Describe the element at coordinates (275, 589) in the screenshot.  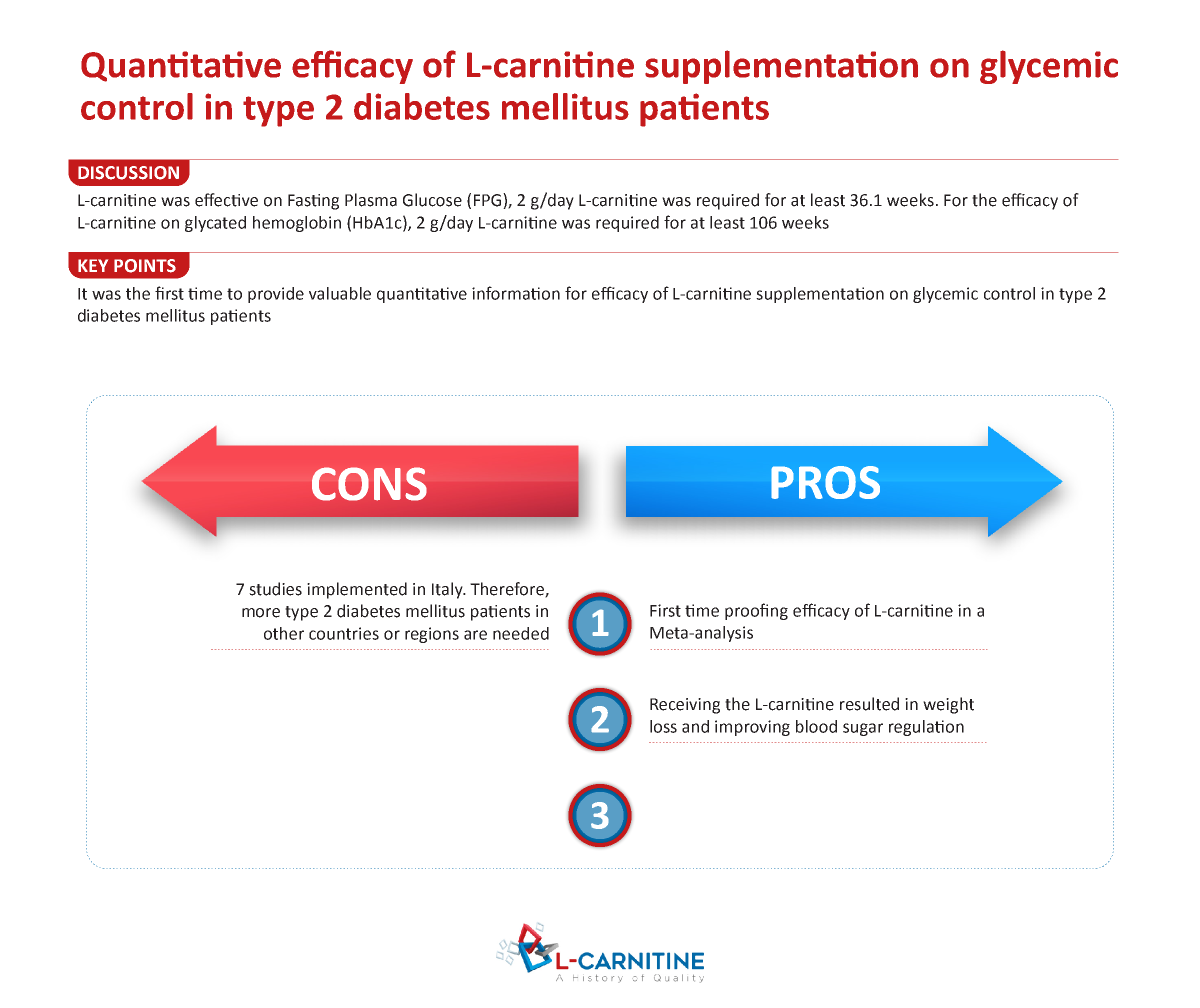
I see `studies` at that location.
